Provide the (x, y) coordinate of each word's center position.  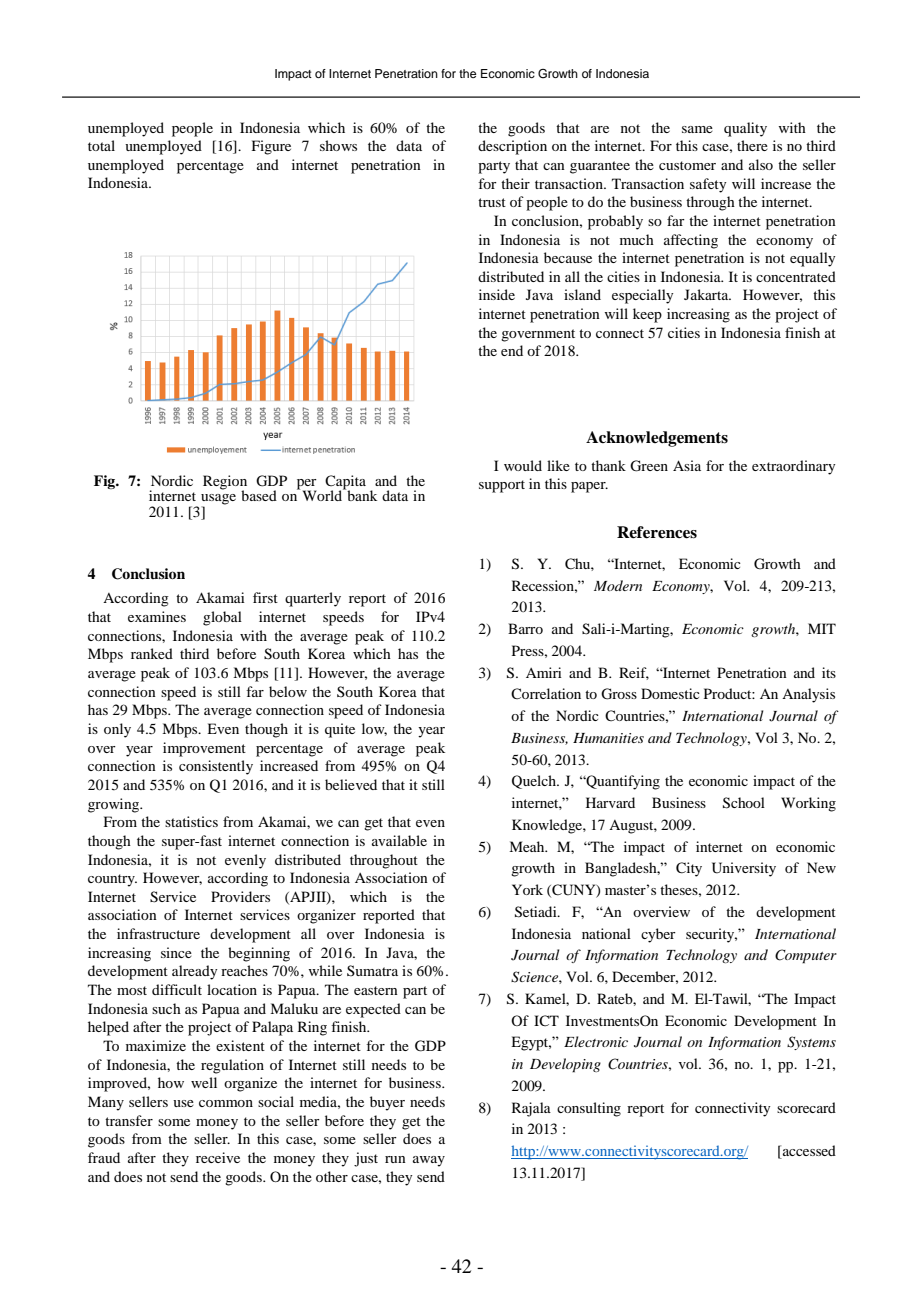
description (512, 147)
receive (218, 1157)
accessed (808, 1152)
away (429, 1161)
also (761, 164)
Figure (271, 147)
